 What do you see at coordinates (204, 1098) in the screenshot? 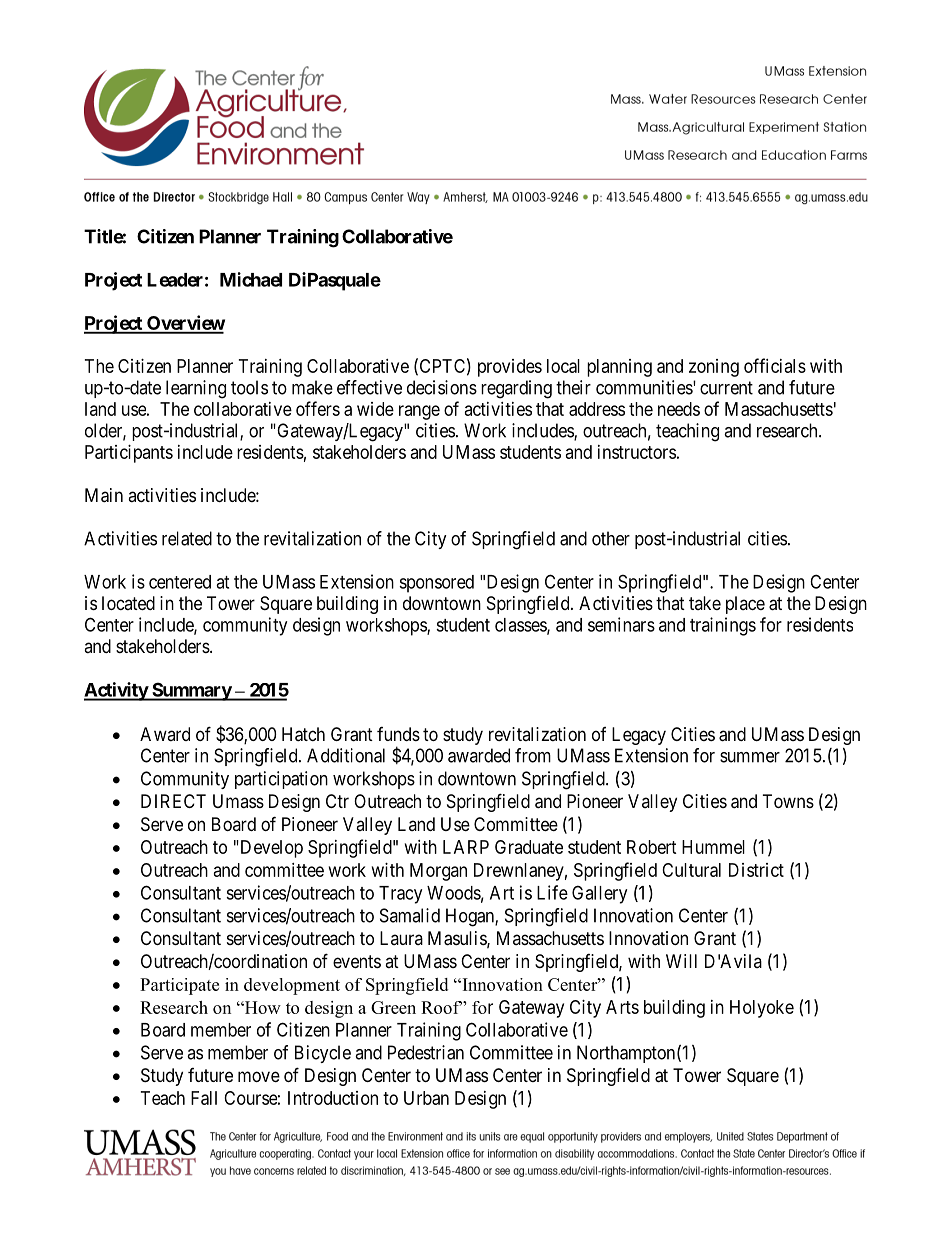
I see `Fall` at bounding box center [204, 1098].
